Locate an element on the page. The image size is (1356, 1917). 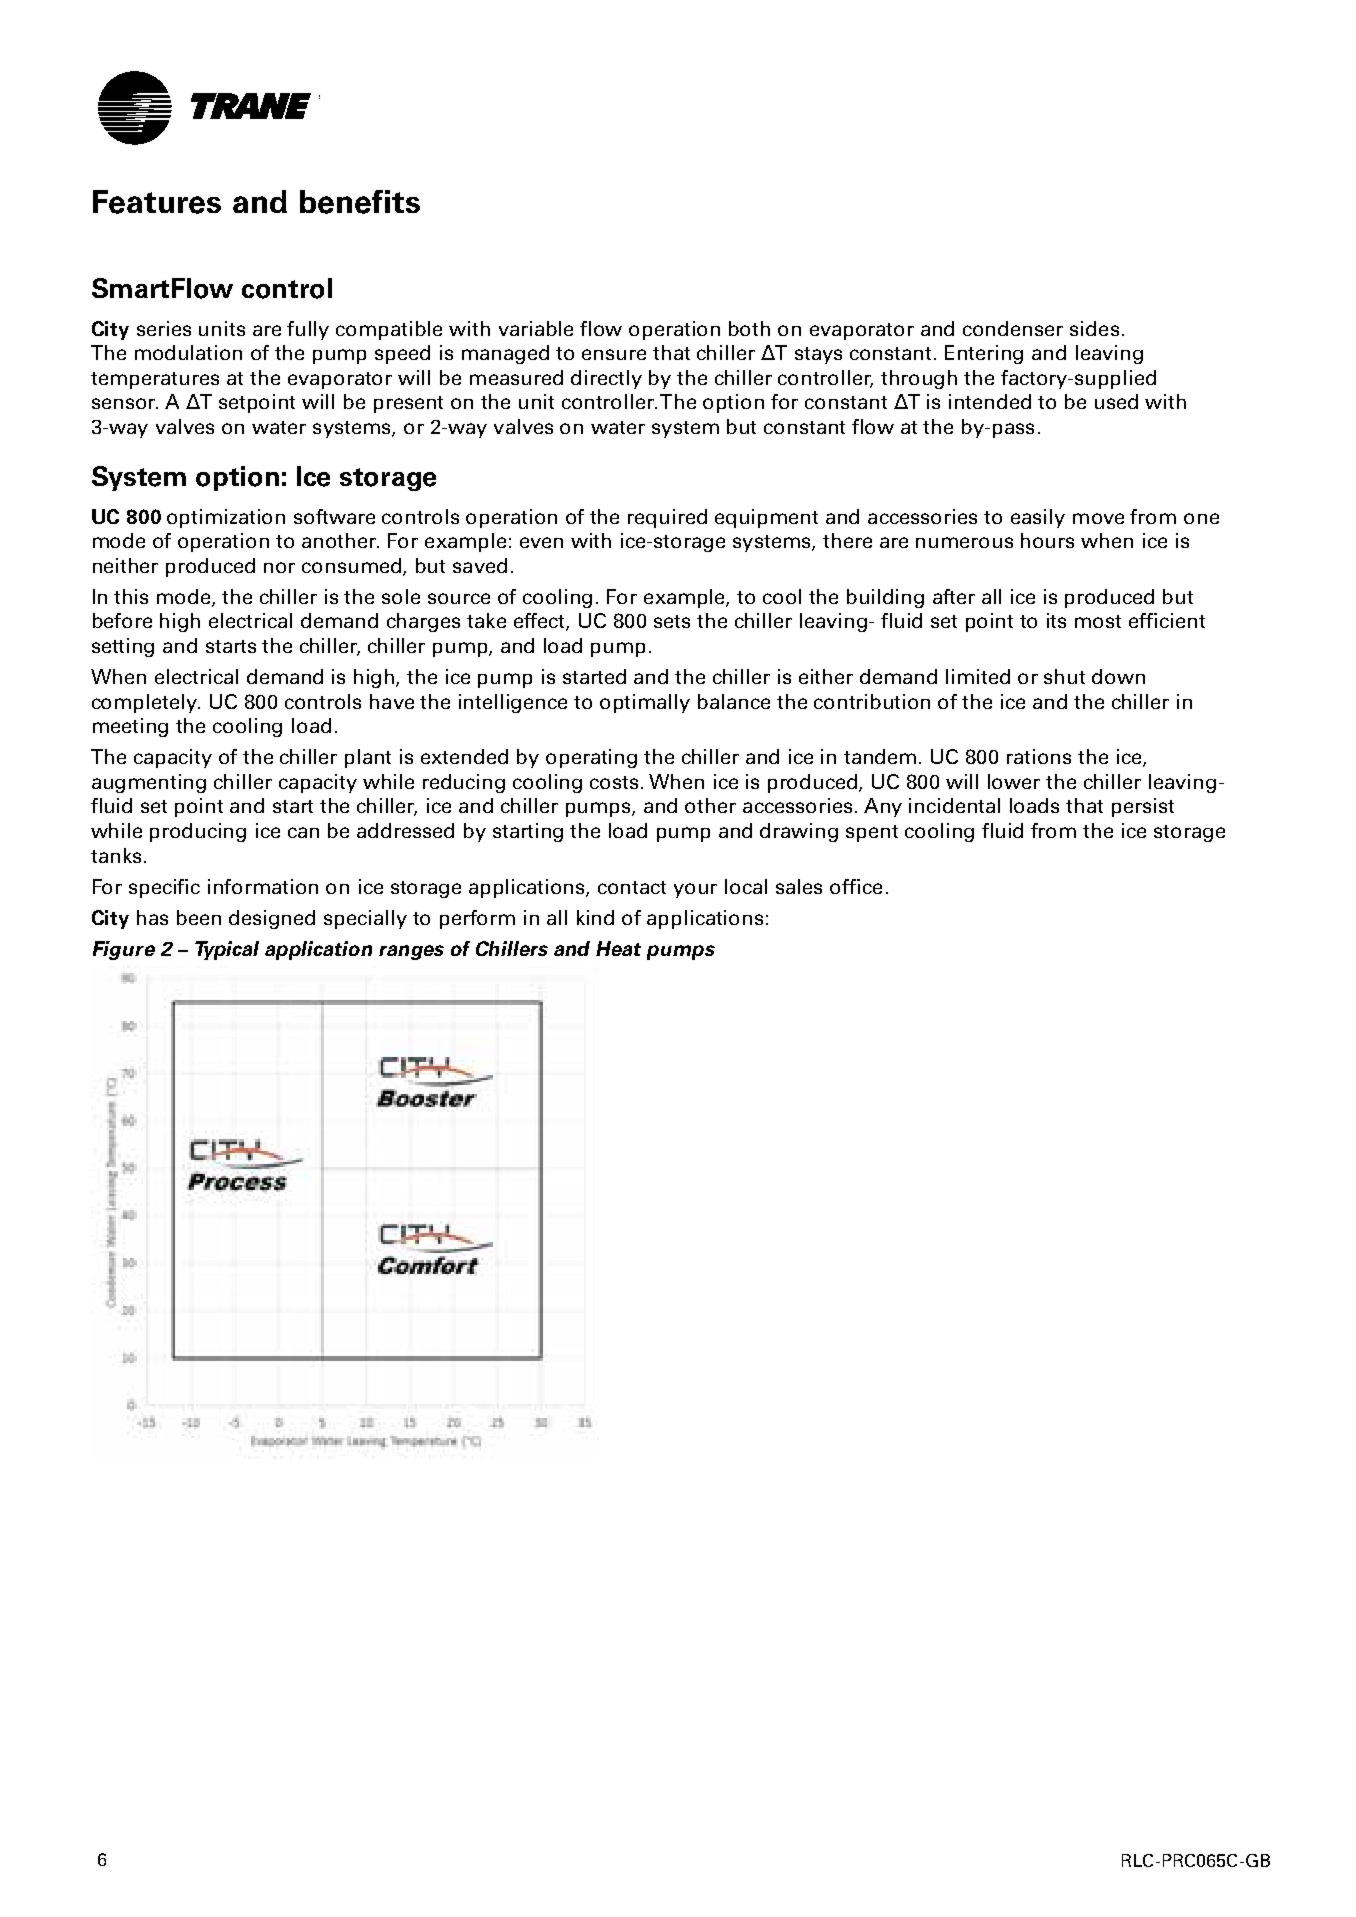
shut is located at coordinates (1064, 676).
